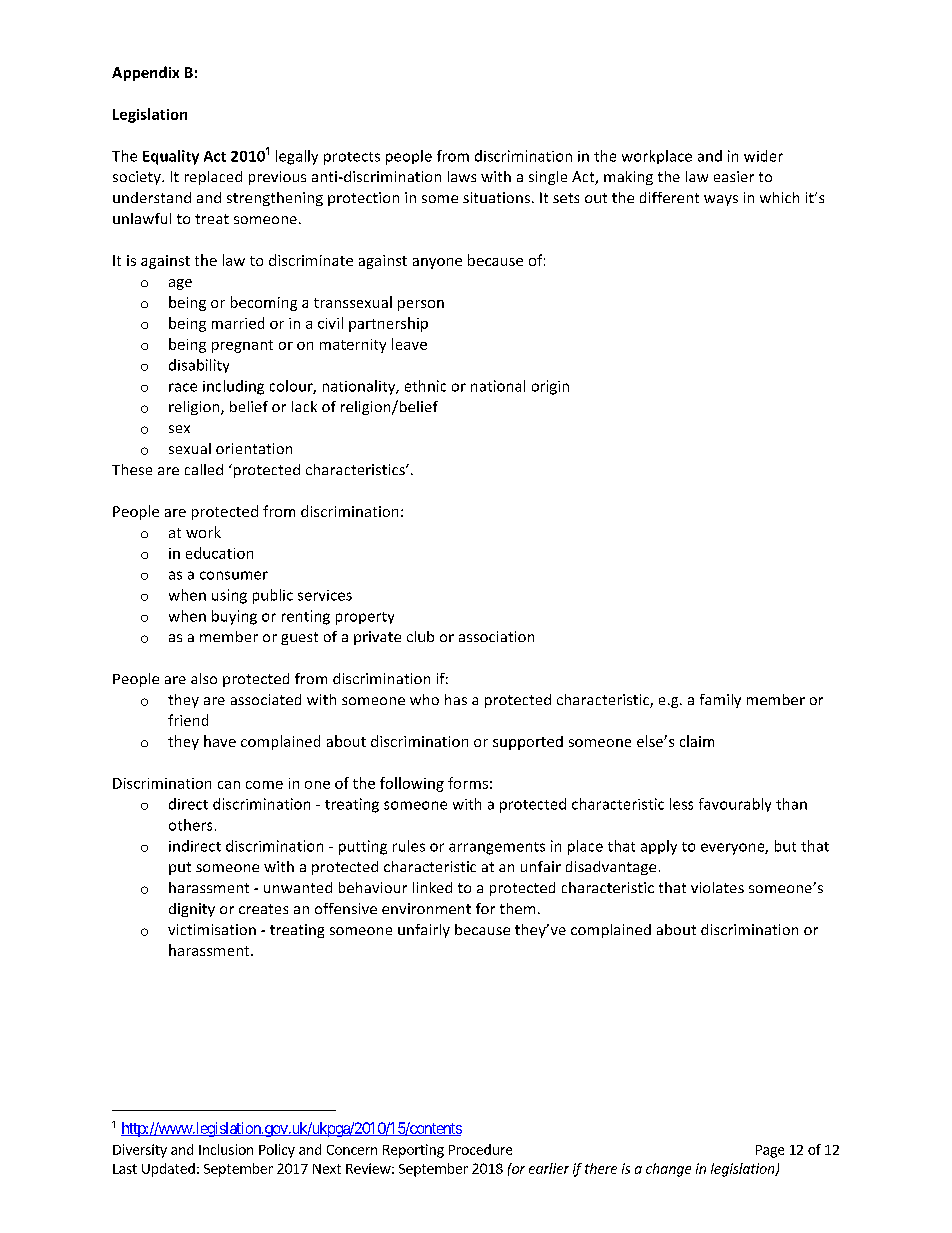 The height and width of the page is (1233, 952). Describe the element at coordinates (480, 1149) in the page. I see `Procedure` at that location.
